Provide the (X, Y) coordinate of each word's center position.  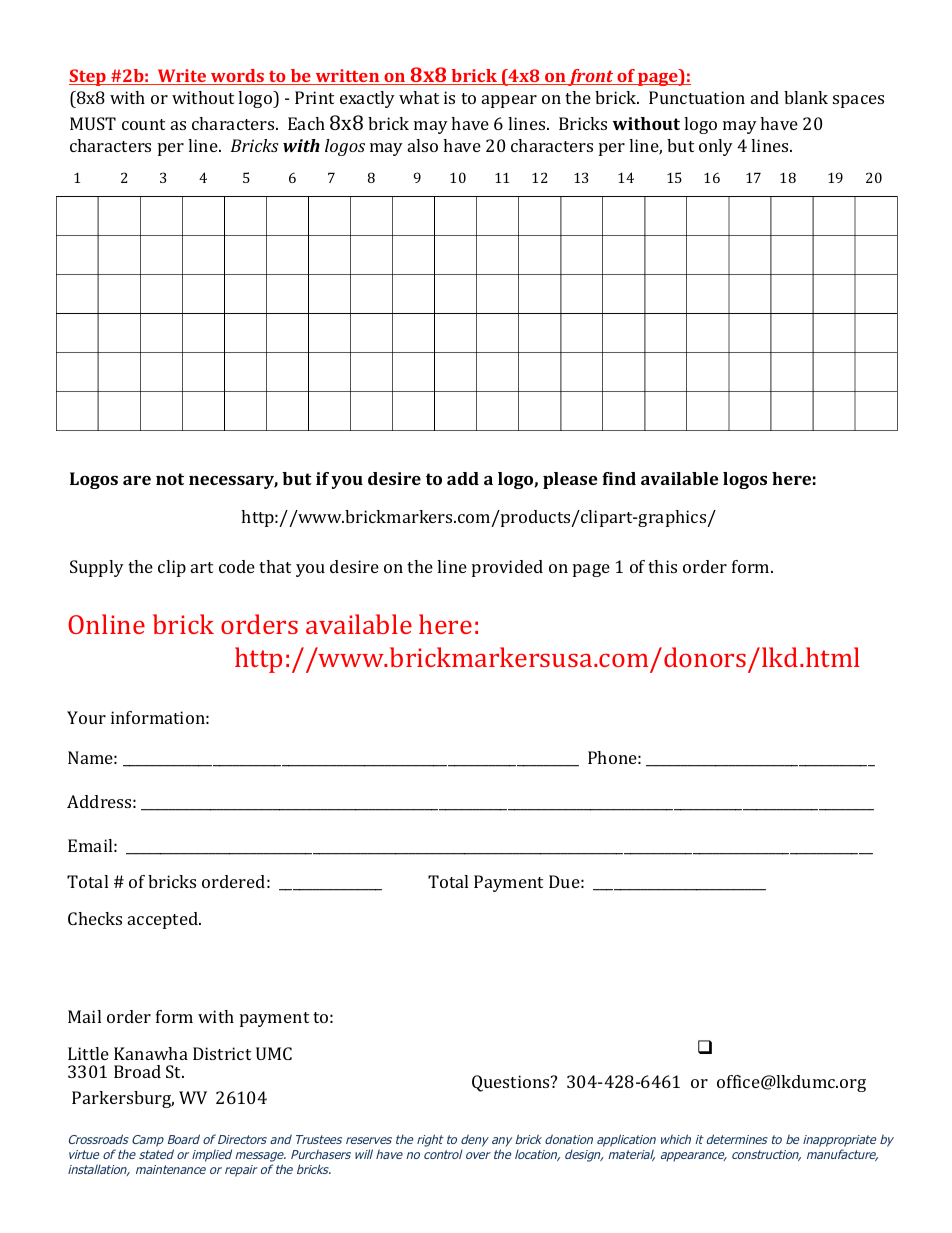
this (662, 566)
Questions (512, 1083)
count (143, 124)
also (423, 145)
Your (86, 717)
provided (507, 568)
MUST (93, 123)
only (716, 147)
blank (806, 97)
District (222, 1053)
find (619, 478)
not (170, 479)
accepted (164, 920)
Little (88, 1053)
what (419, 97)
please (570, 480)
